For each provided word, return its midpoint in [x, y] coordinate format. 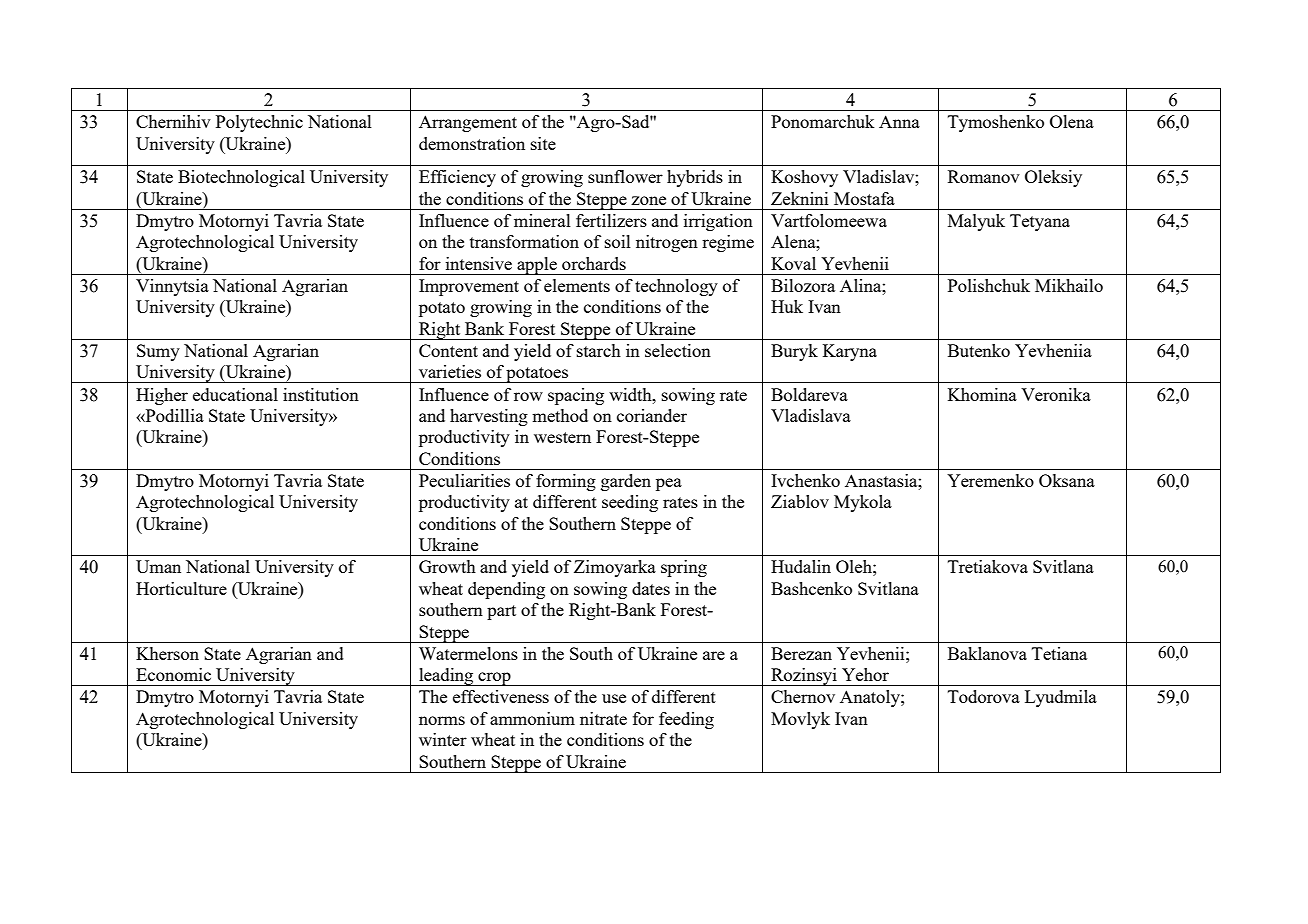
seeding [630, 503]
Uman [158, 566]
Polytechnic [259, 123]
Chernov [803, 696]
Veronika [1056, 394]
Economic [173, 674]
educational [235, 394]
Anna [899, 121]
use [614, 698]
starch [599, 350]
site [543, 143]
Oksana [1067, 480]
